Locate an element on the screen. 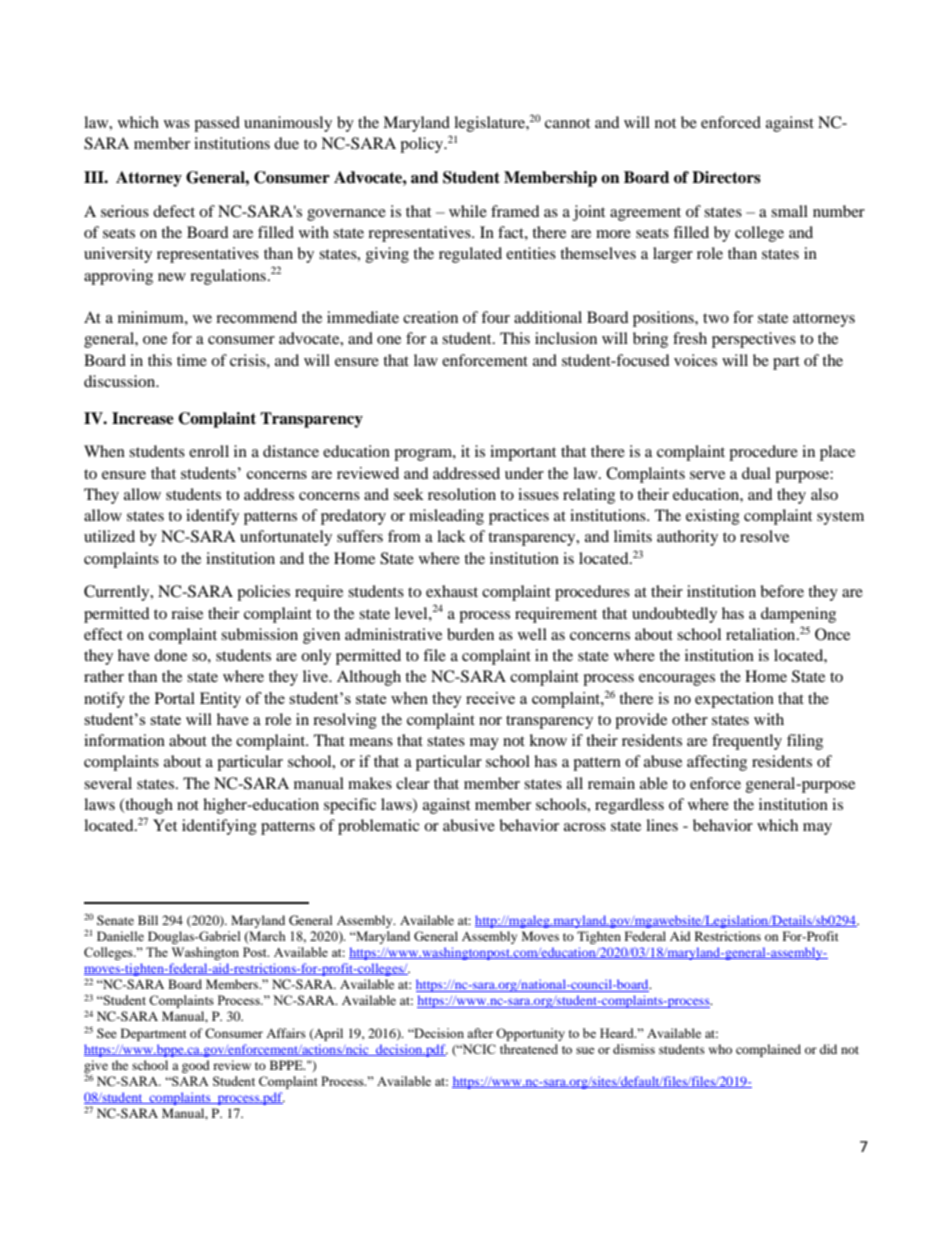 The height and width of the screenshot is (1233, 952). before is located at coordinates (782, 591).
